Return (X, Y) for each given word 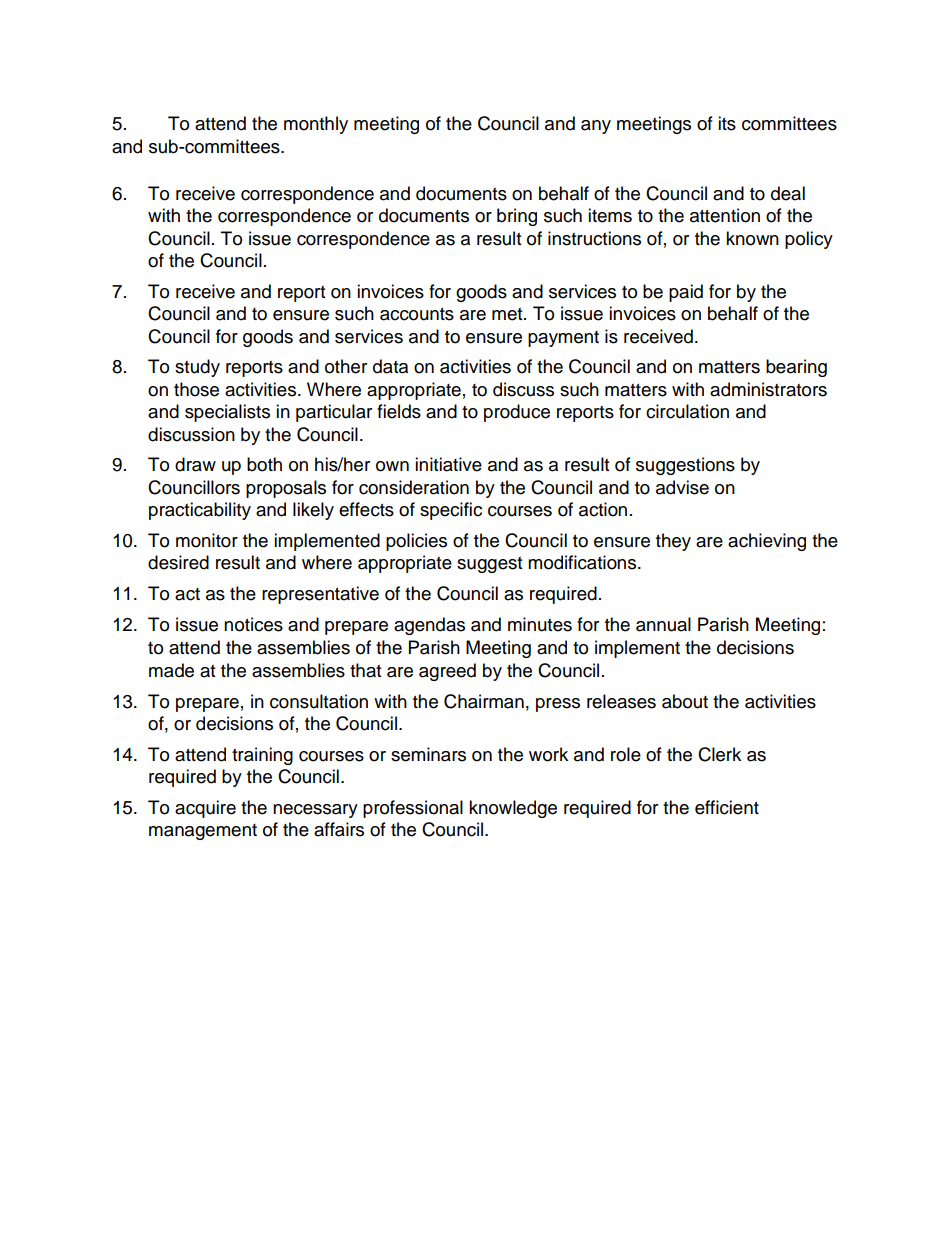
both (264, 464)
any (596, 127)
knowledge (513, 809)
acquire (205, 809)
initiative (448, 464)
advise (682, 487)
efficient (727, 807)
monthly (316, 125)
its (727, 123)
